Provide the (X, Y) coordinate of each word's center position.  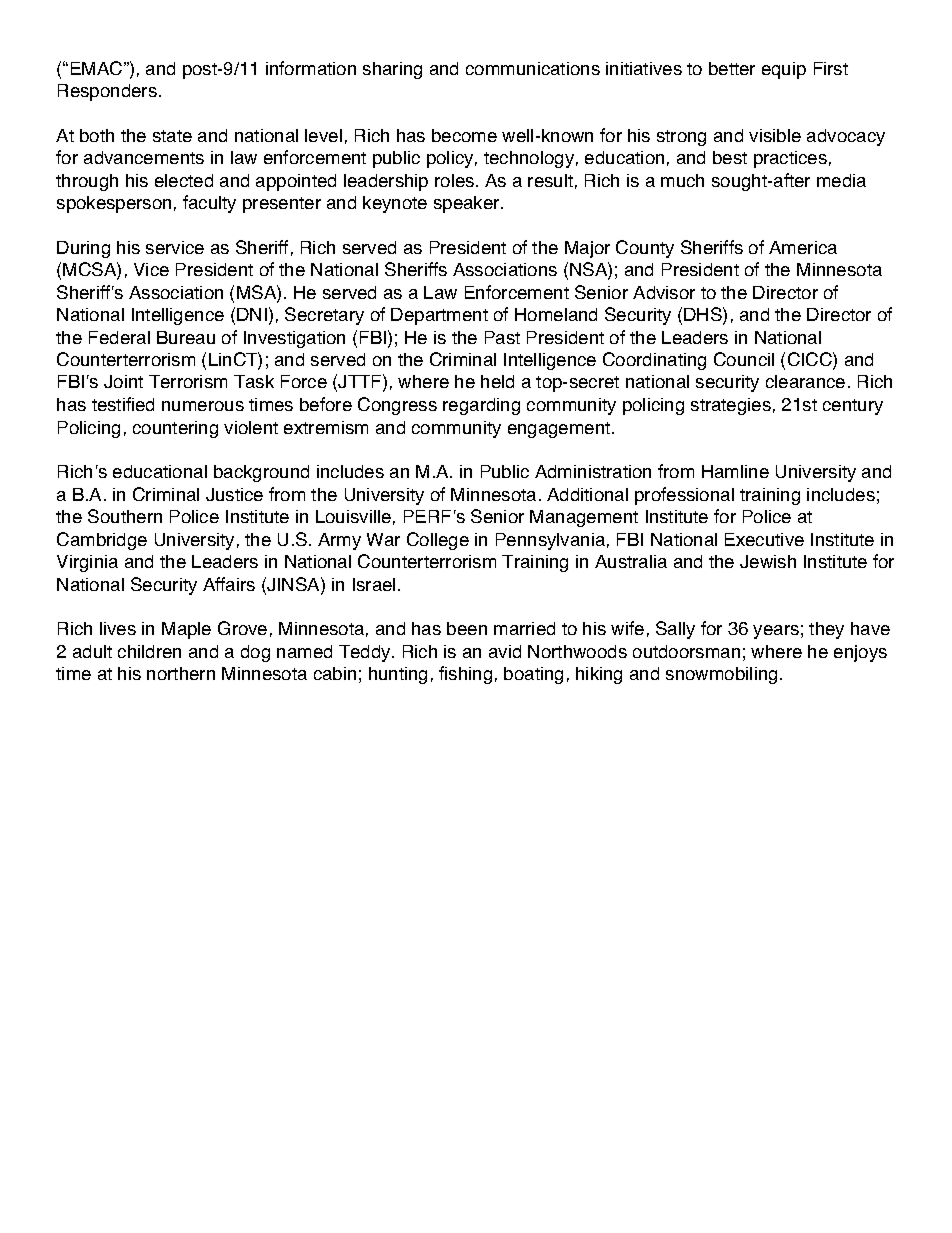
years (776, 632)
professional (684, 496)
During (83, 249)
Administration (593, 471)
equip (784, 70)
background (261, 473)
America (803, 247)
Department (439, 316)
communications (533, 68)
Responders (107, 92)
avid (505, 651)
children (149, 651)
